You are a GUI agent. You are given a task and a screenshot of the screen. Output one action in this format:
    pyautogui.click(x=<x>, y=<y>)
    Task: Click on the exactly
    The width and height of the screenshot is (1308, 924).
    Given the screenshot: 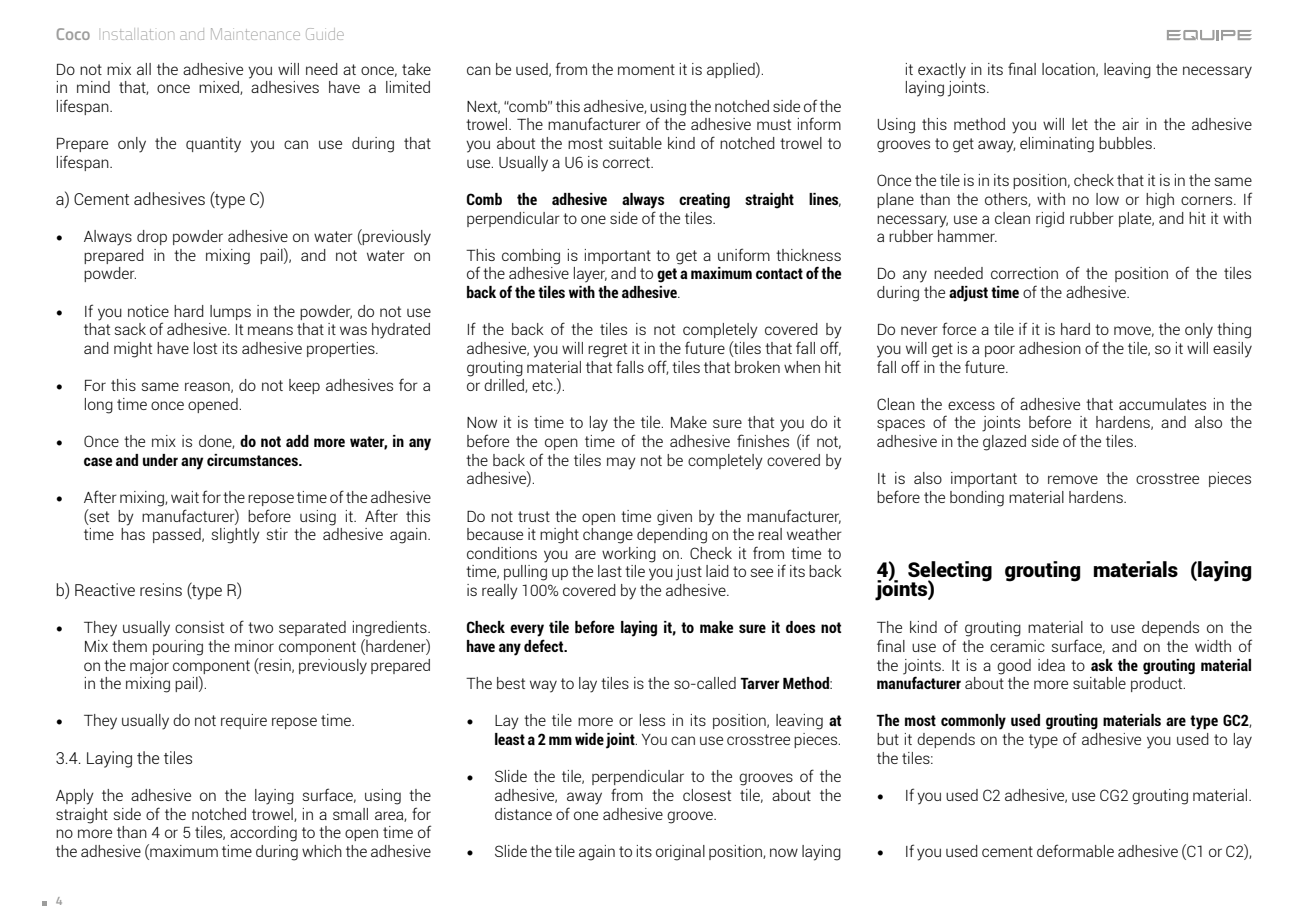 What is the action you would take?
    pyautogui.click(x=942, y=71)
